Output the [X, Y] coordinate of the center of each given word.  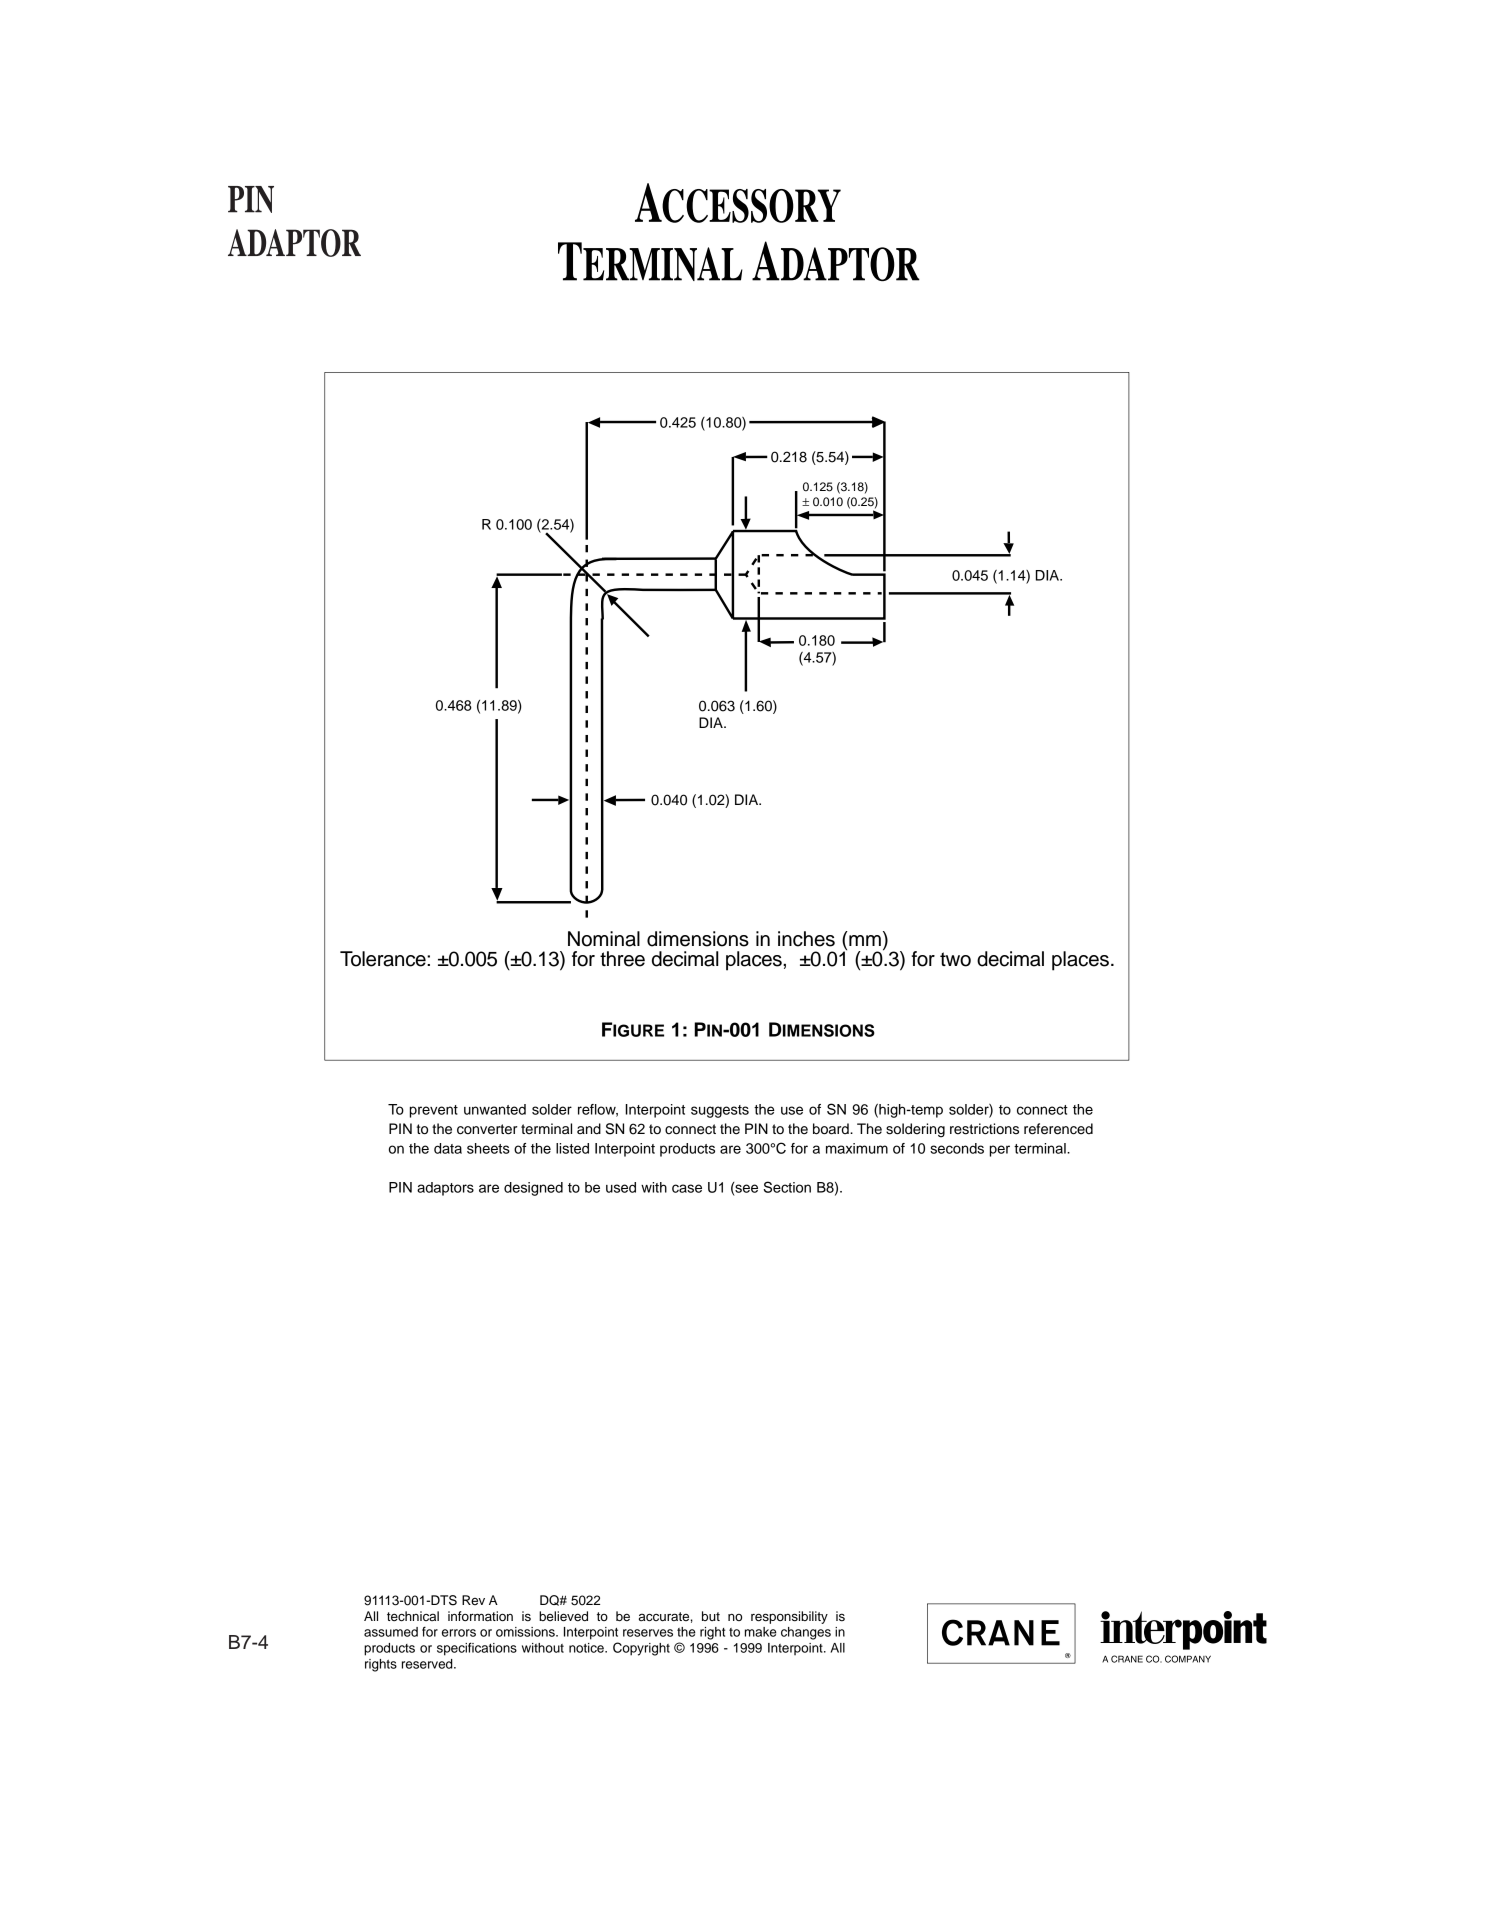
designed [533, 1189]
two [955, 959]
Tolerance [384, 959]
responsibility [789, 1617]
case [687, 1188]
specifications [477, 1649]
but [711, 1616]
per [1000, 1151]
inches [806, 939]
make [761, 1632]
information [480, 1616]
